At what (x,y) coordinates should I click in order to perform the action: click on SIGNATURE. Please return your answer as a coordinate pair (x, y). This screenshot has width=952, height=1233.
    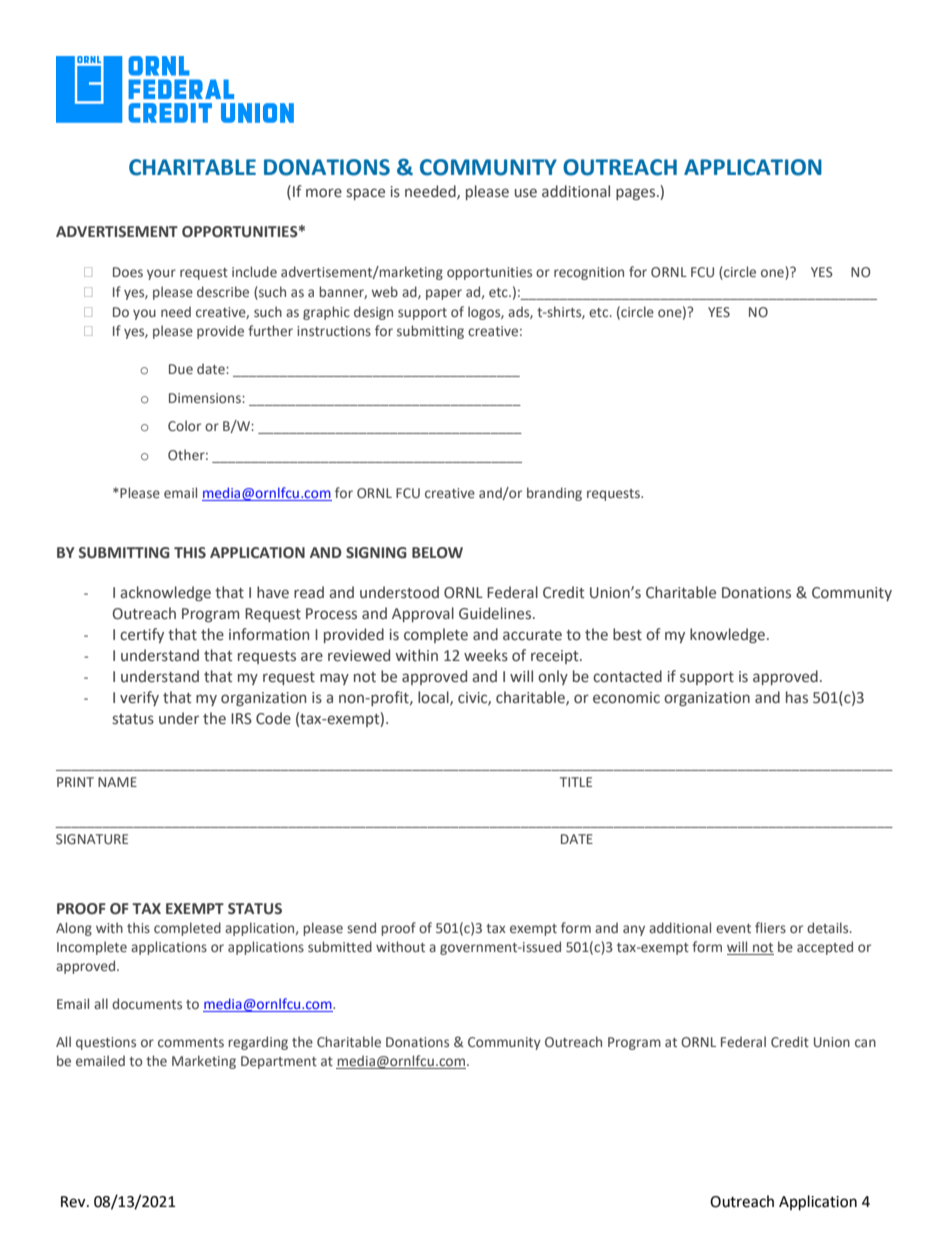
    Looking at the image, I should click on (92, 839).
